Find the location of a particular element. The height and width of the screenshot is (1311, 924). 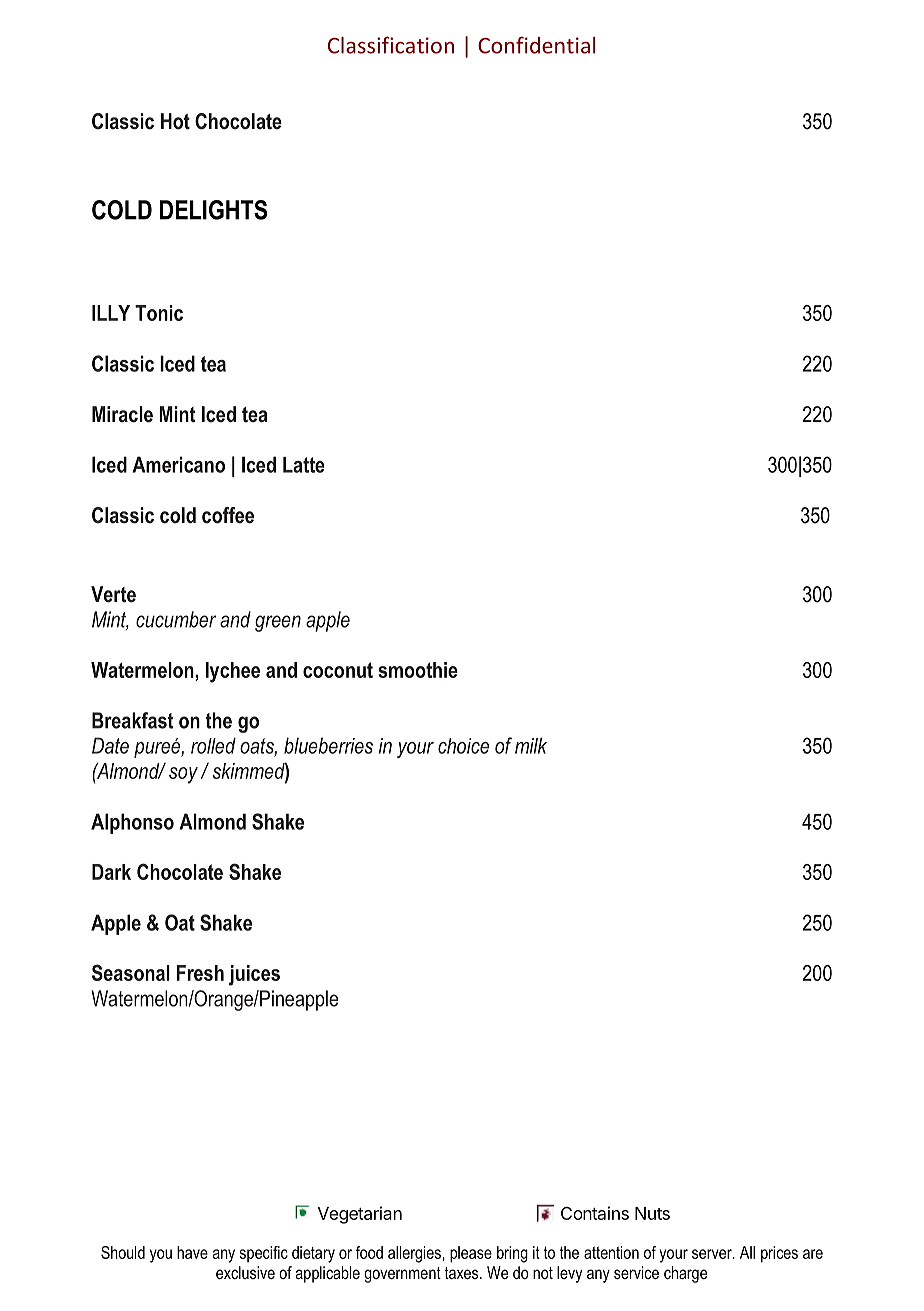

Confidential is located at coordinates (537, 45).
